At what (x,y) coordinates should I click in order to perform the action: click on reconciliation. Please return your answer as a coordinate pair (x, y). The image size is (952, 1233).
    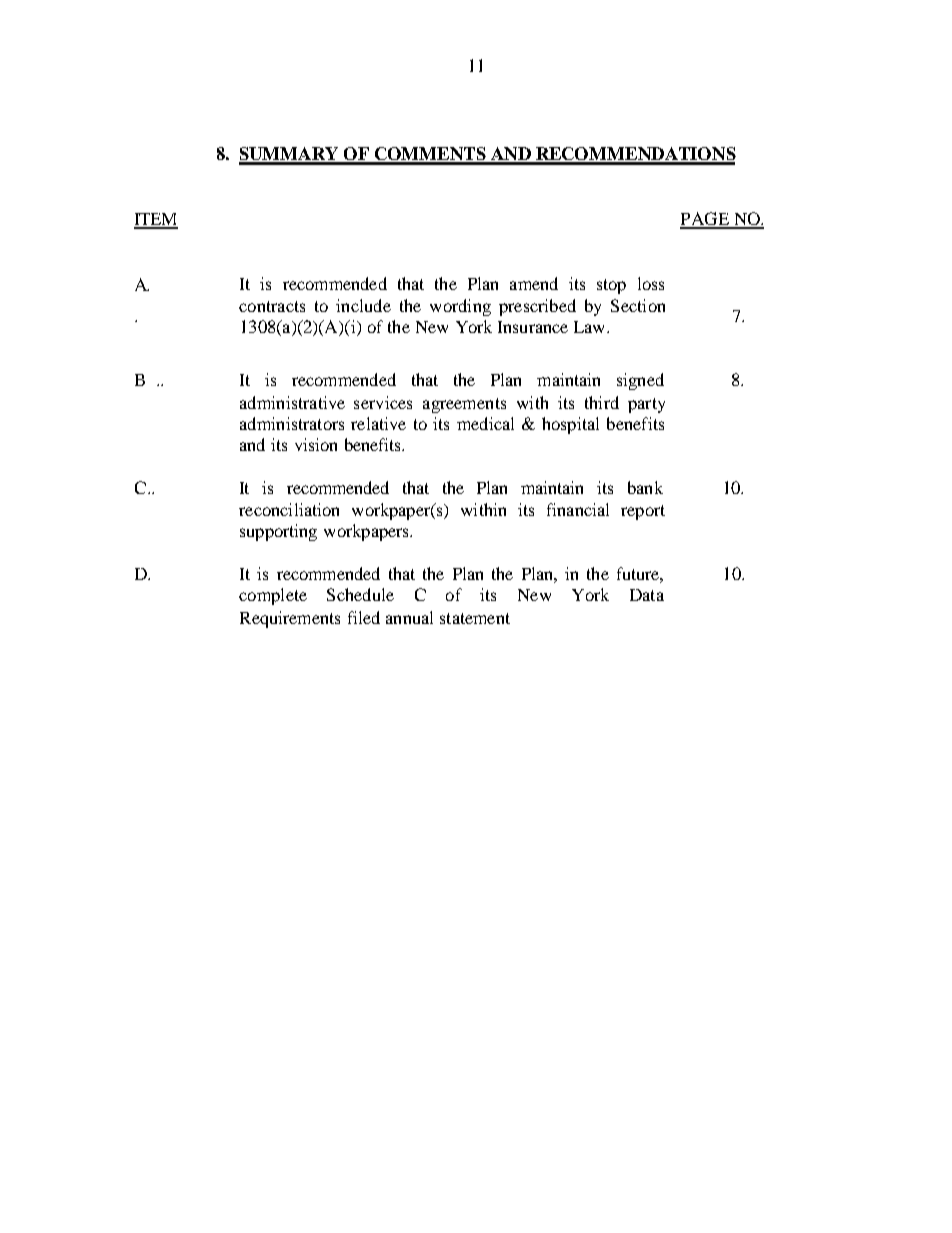
    Looking at the image, I should click on (289, 509).
